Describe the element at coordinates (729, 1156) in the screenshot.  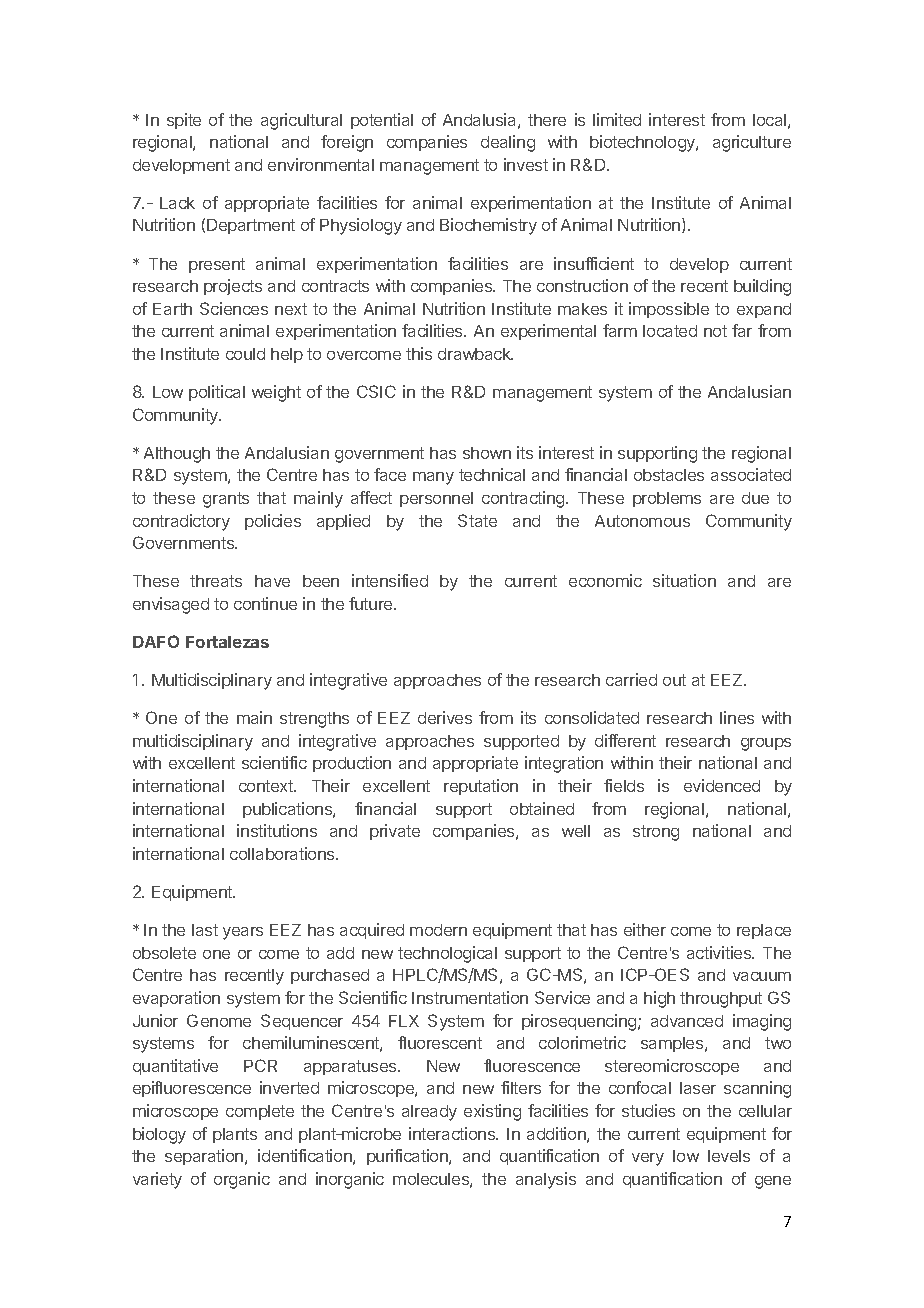
I see `levels` at that location.
